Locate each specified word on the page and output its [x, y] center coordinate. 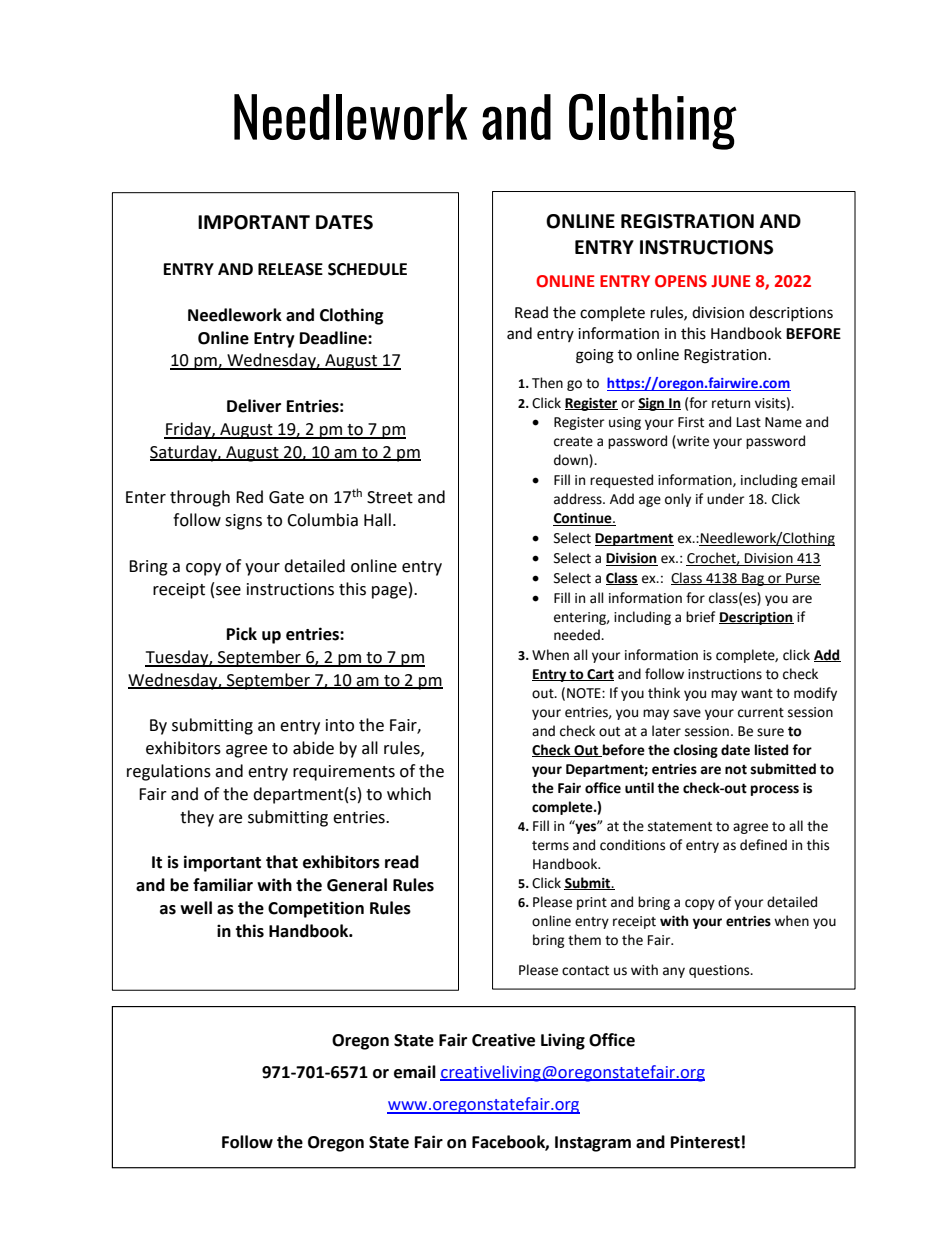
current [761, 713]
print [592, 903]
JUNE [731, 281]
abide [313, 748]
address [579, 499]
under [725, 499]
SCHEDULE [367, 269]
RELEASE [290, 269]
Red [249, 497]
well [196, 908]
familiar [223, 885]
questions [720, 971]
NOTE [585, 693]
